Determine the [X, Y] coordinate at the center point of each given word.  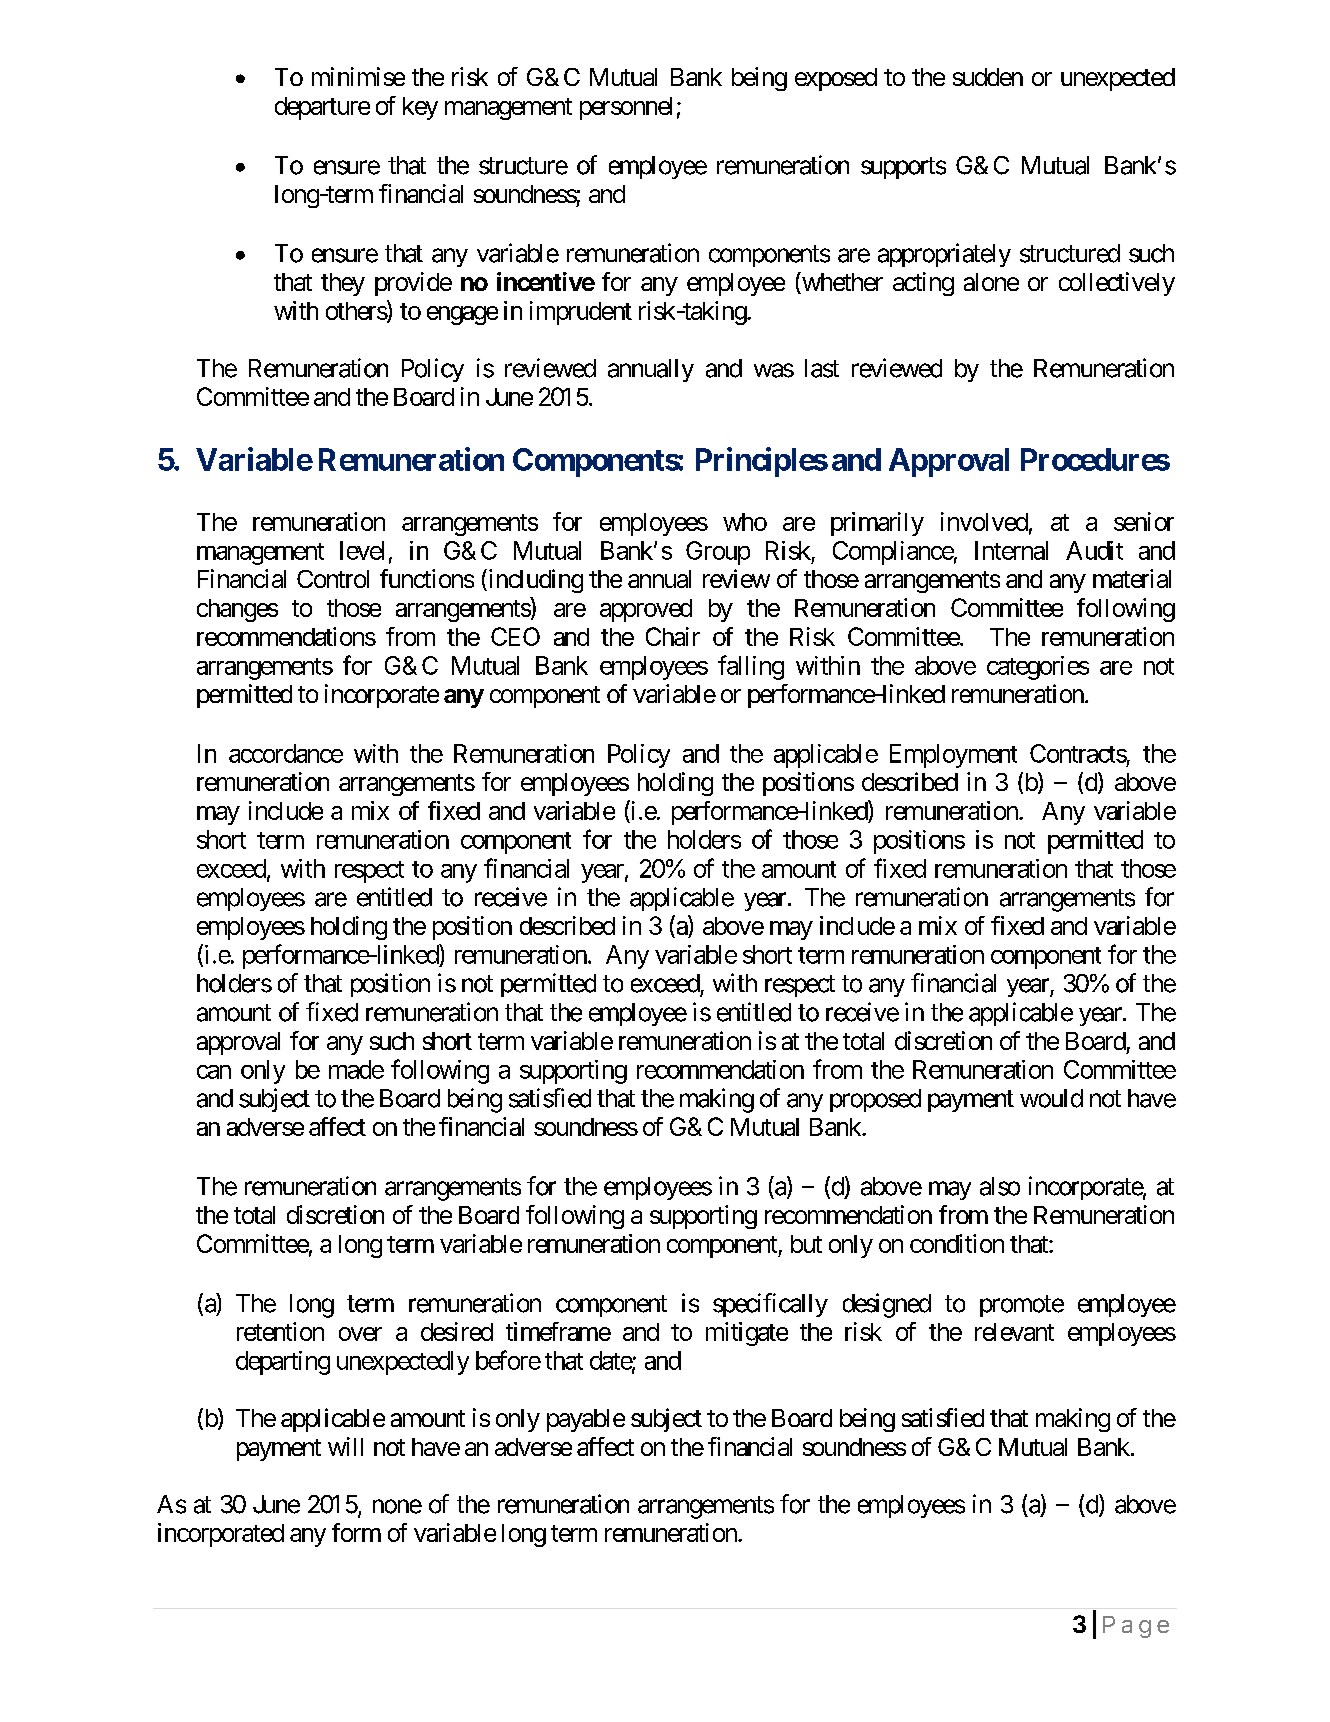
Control [333, 579]
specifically [770, 1305]
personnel [626, 108]
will [345, 1446]
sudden [988, 77]
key [420, 108]
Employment [953, 756]
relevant [1014, 1332]
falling [751, 667]
